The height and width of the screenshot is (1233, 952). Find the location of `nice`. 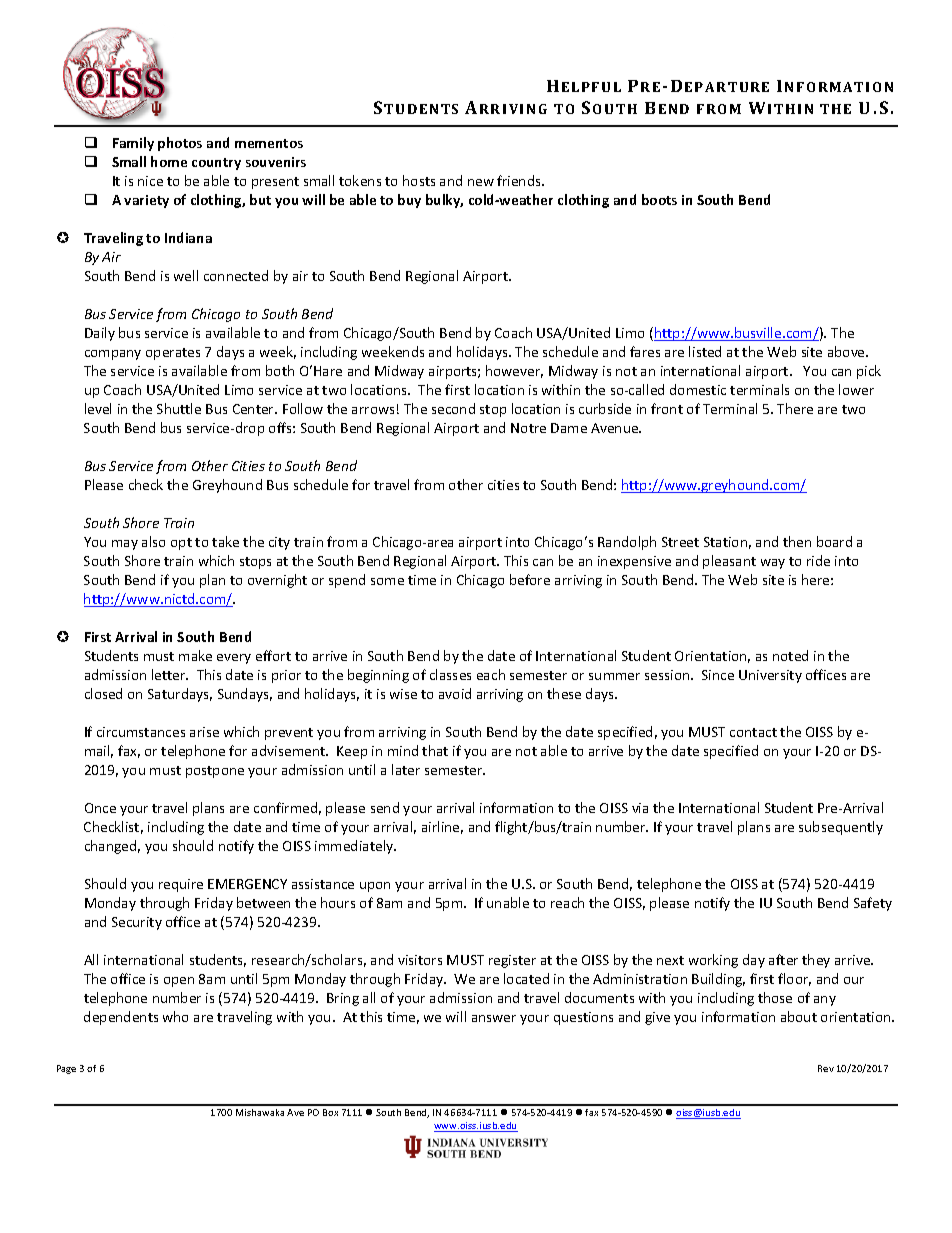

nice is located at coordinates (150, 181).
